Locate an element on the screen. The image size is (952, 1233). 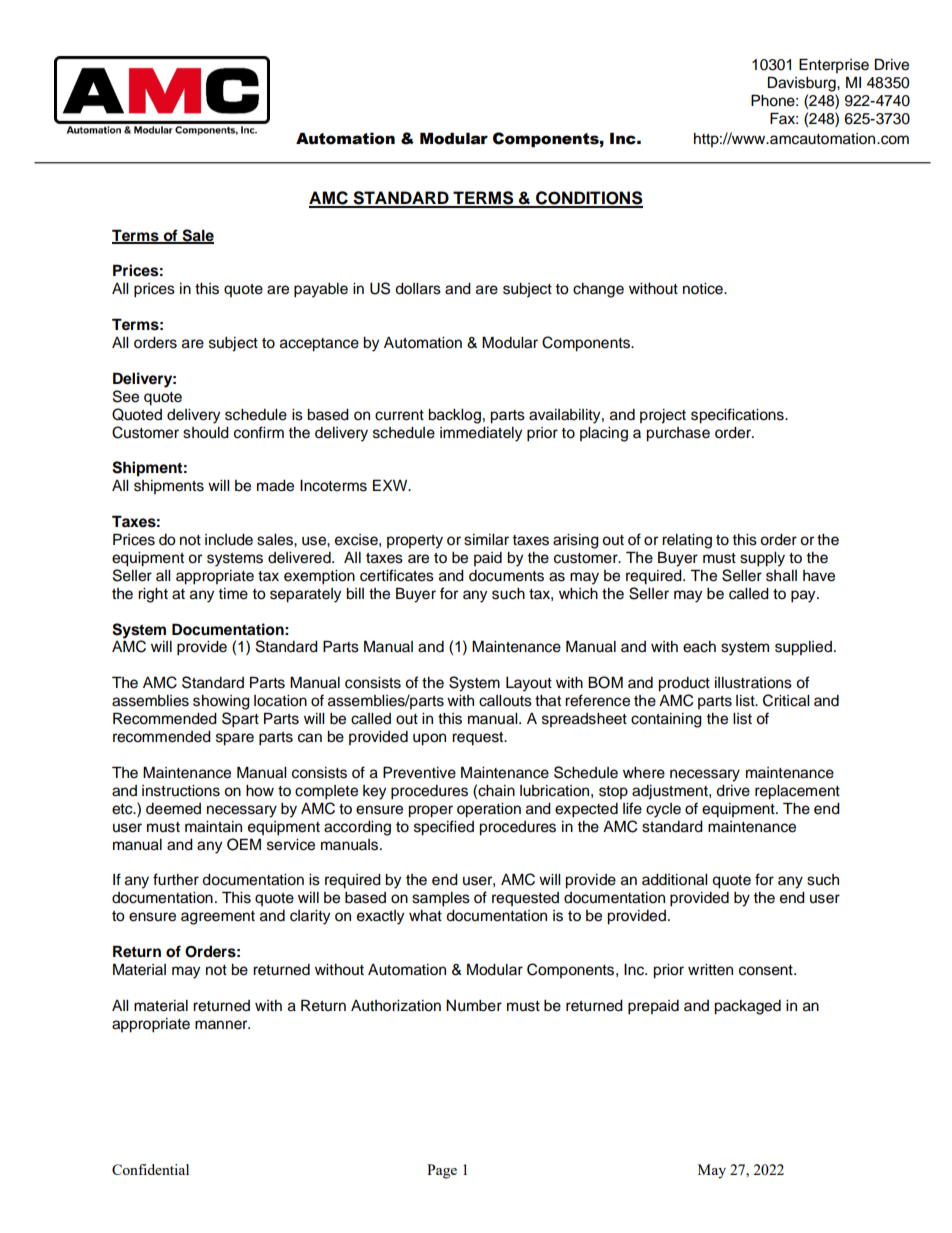
CONDITIONS is located at coordinates (588, 199).
